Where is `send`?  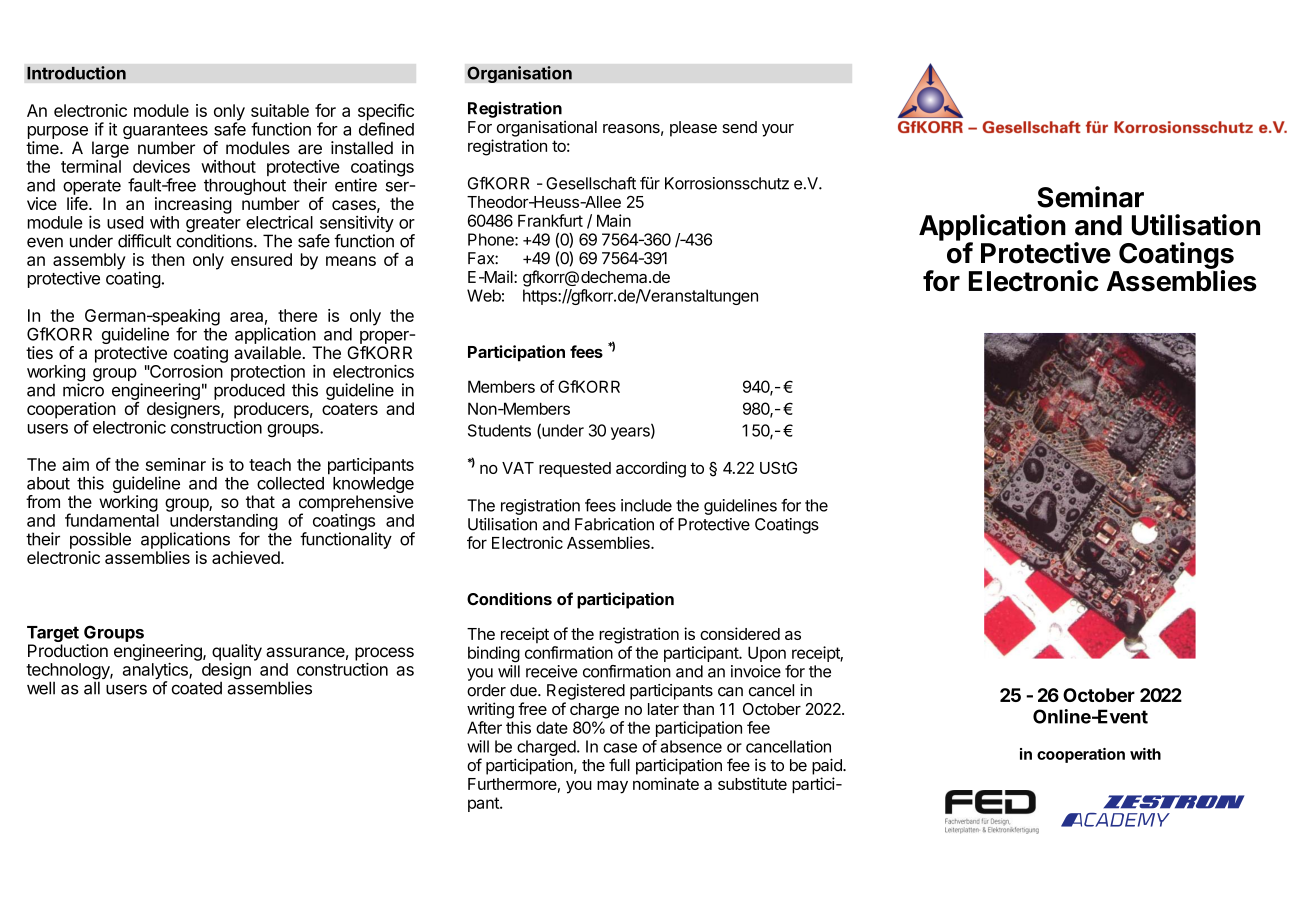
send is located at coordinates (739, 127).
